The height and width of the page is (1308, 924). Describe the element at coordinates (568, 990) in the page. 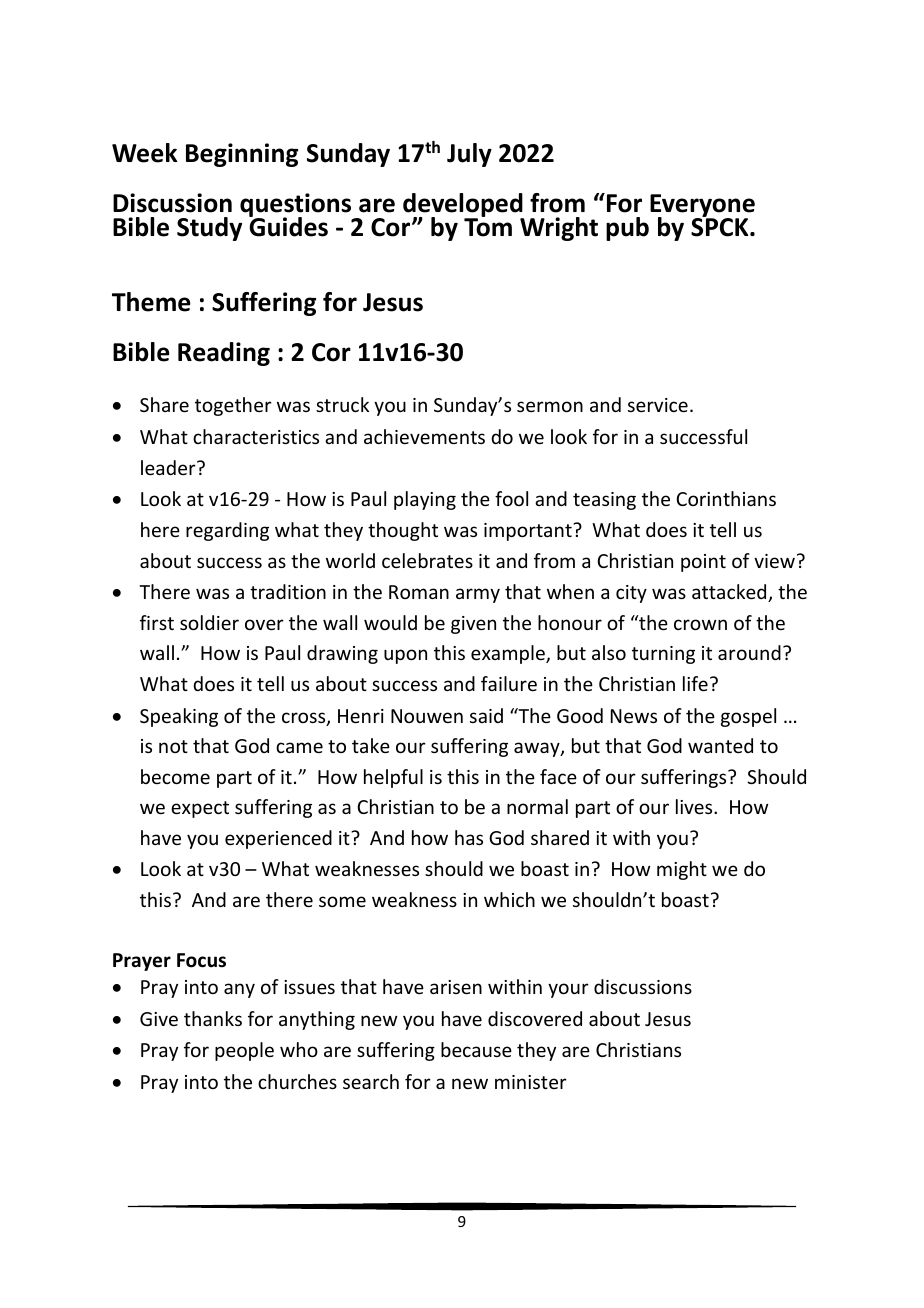

I see `your` at that location.
